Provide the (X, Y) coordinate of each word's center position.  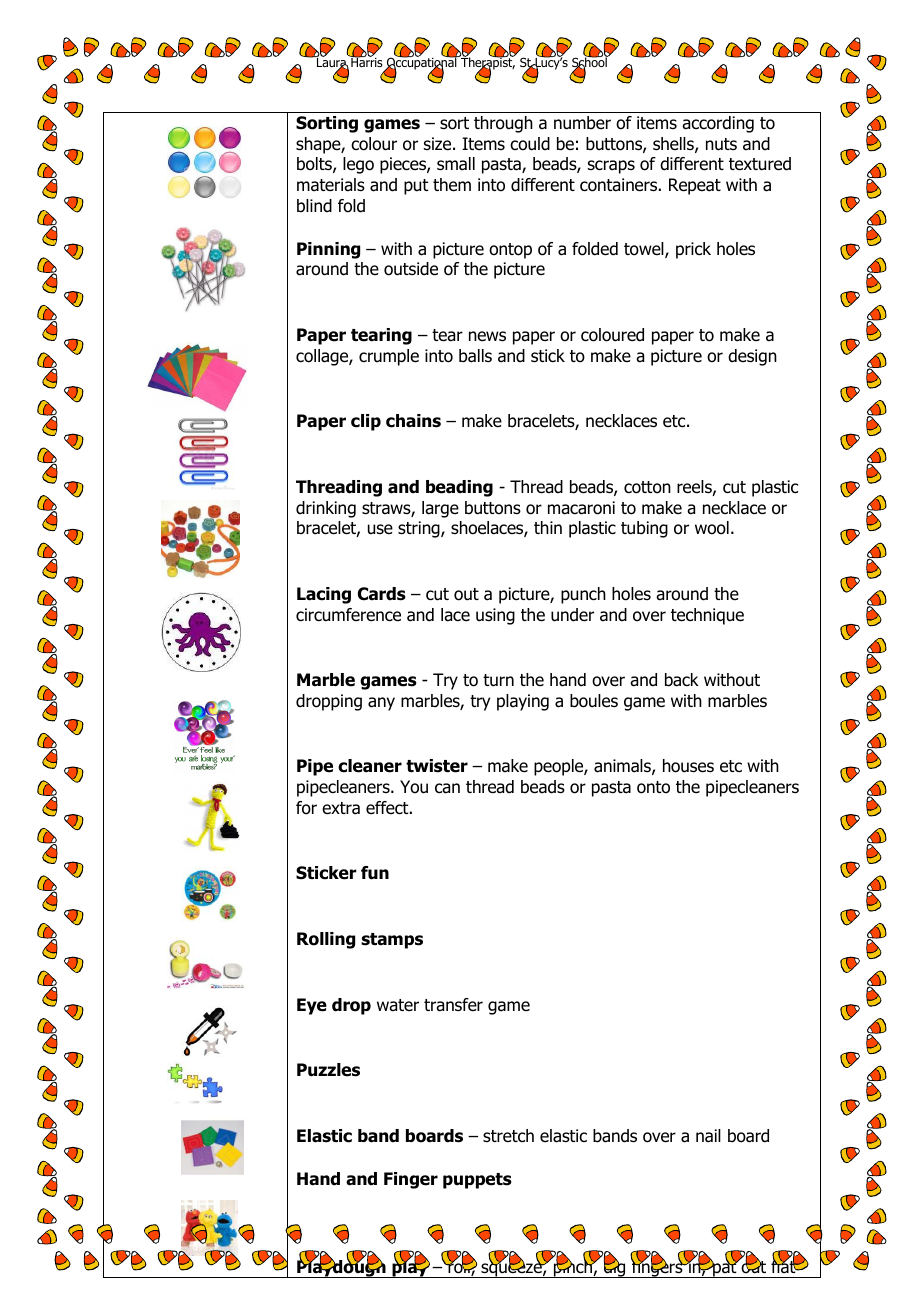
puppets (477, 1181)
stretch (508, 1135)
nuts (721, 144)
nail (708, 1136)
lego (358, 165)
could (530, 144)
